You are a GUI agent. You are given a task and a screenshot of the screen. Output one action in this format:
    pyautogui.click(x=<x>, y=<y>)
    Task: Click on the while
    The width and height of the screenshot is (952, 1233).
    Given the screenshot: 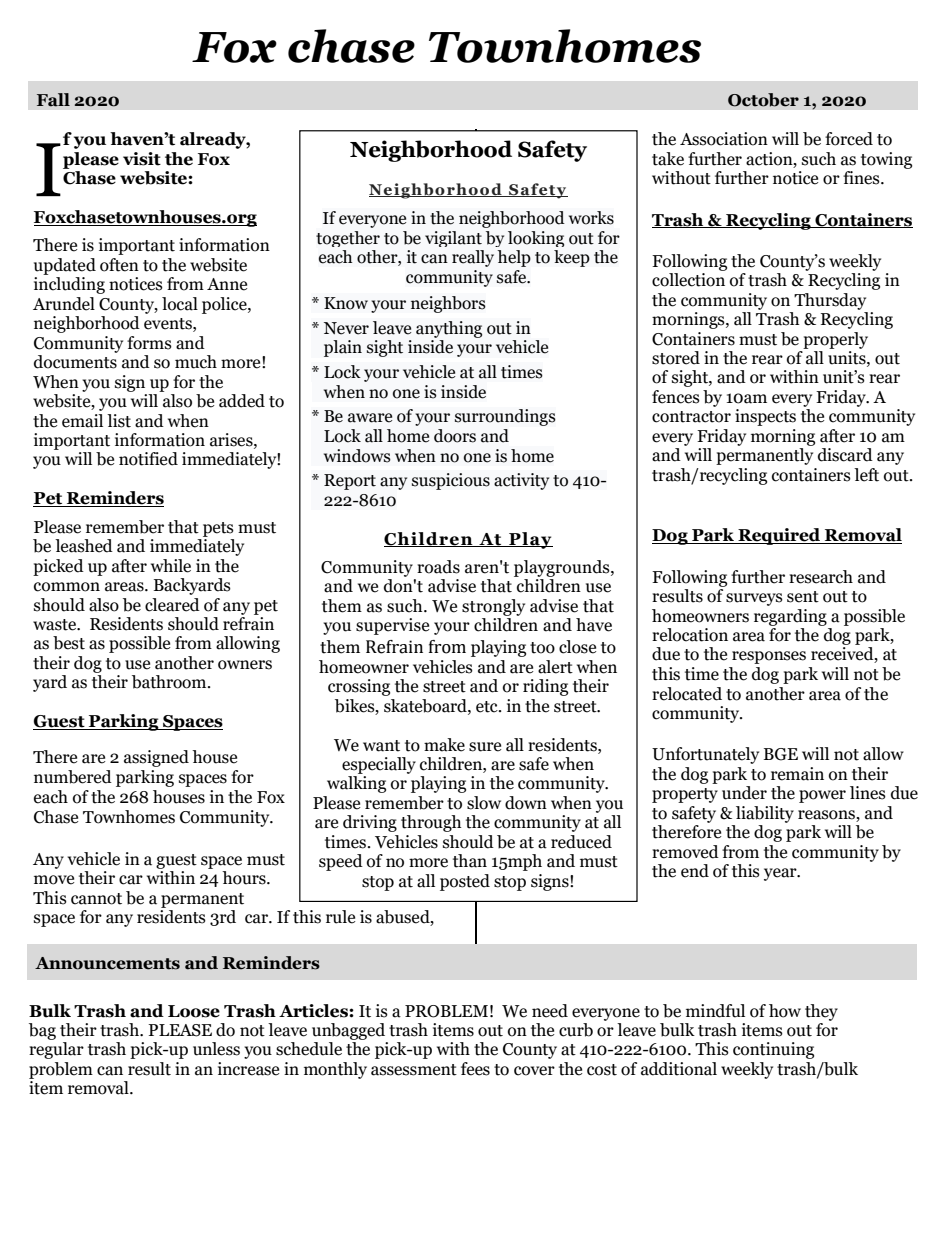 What is the action you would take?
    pyautogui.click(x=171, y=566)
